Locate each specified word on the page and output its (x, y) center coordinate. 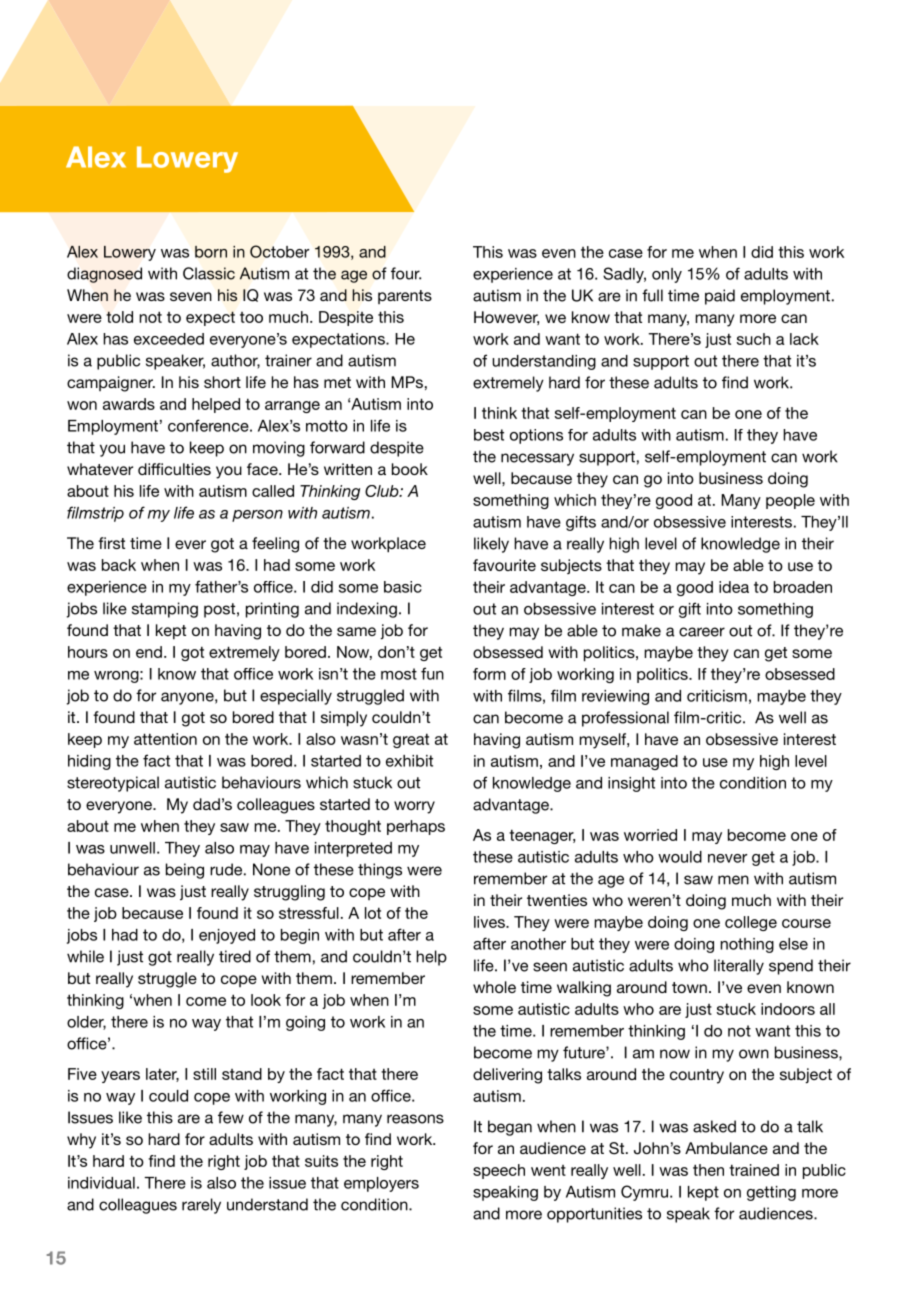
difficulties (174, 469)
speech (499, 1171)
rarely (201, 1206)
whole (494, 987)
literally (739, 967)
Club (383, 491)
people (790, 501)
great (411, 740)
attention (165, 739)
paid (720, 297)
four (406, 273)
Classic (209, 273)
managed (644, 762)
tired (235, 956)
